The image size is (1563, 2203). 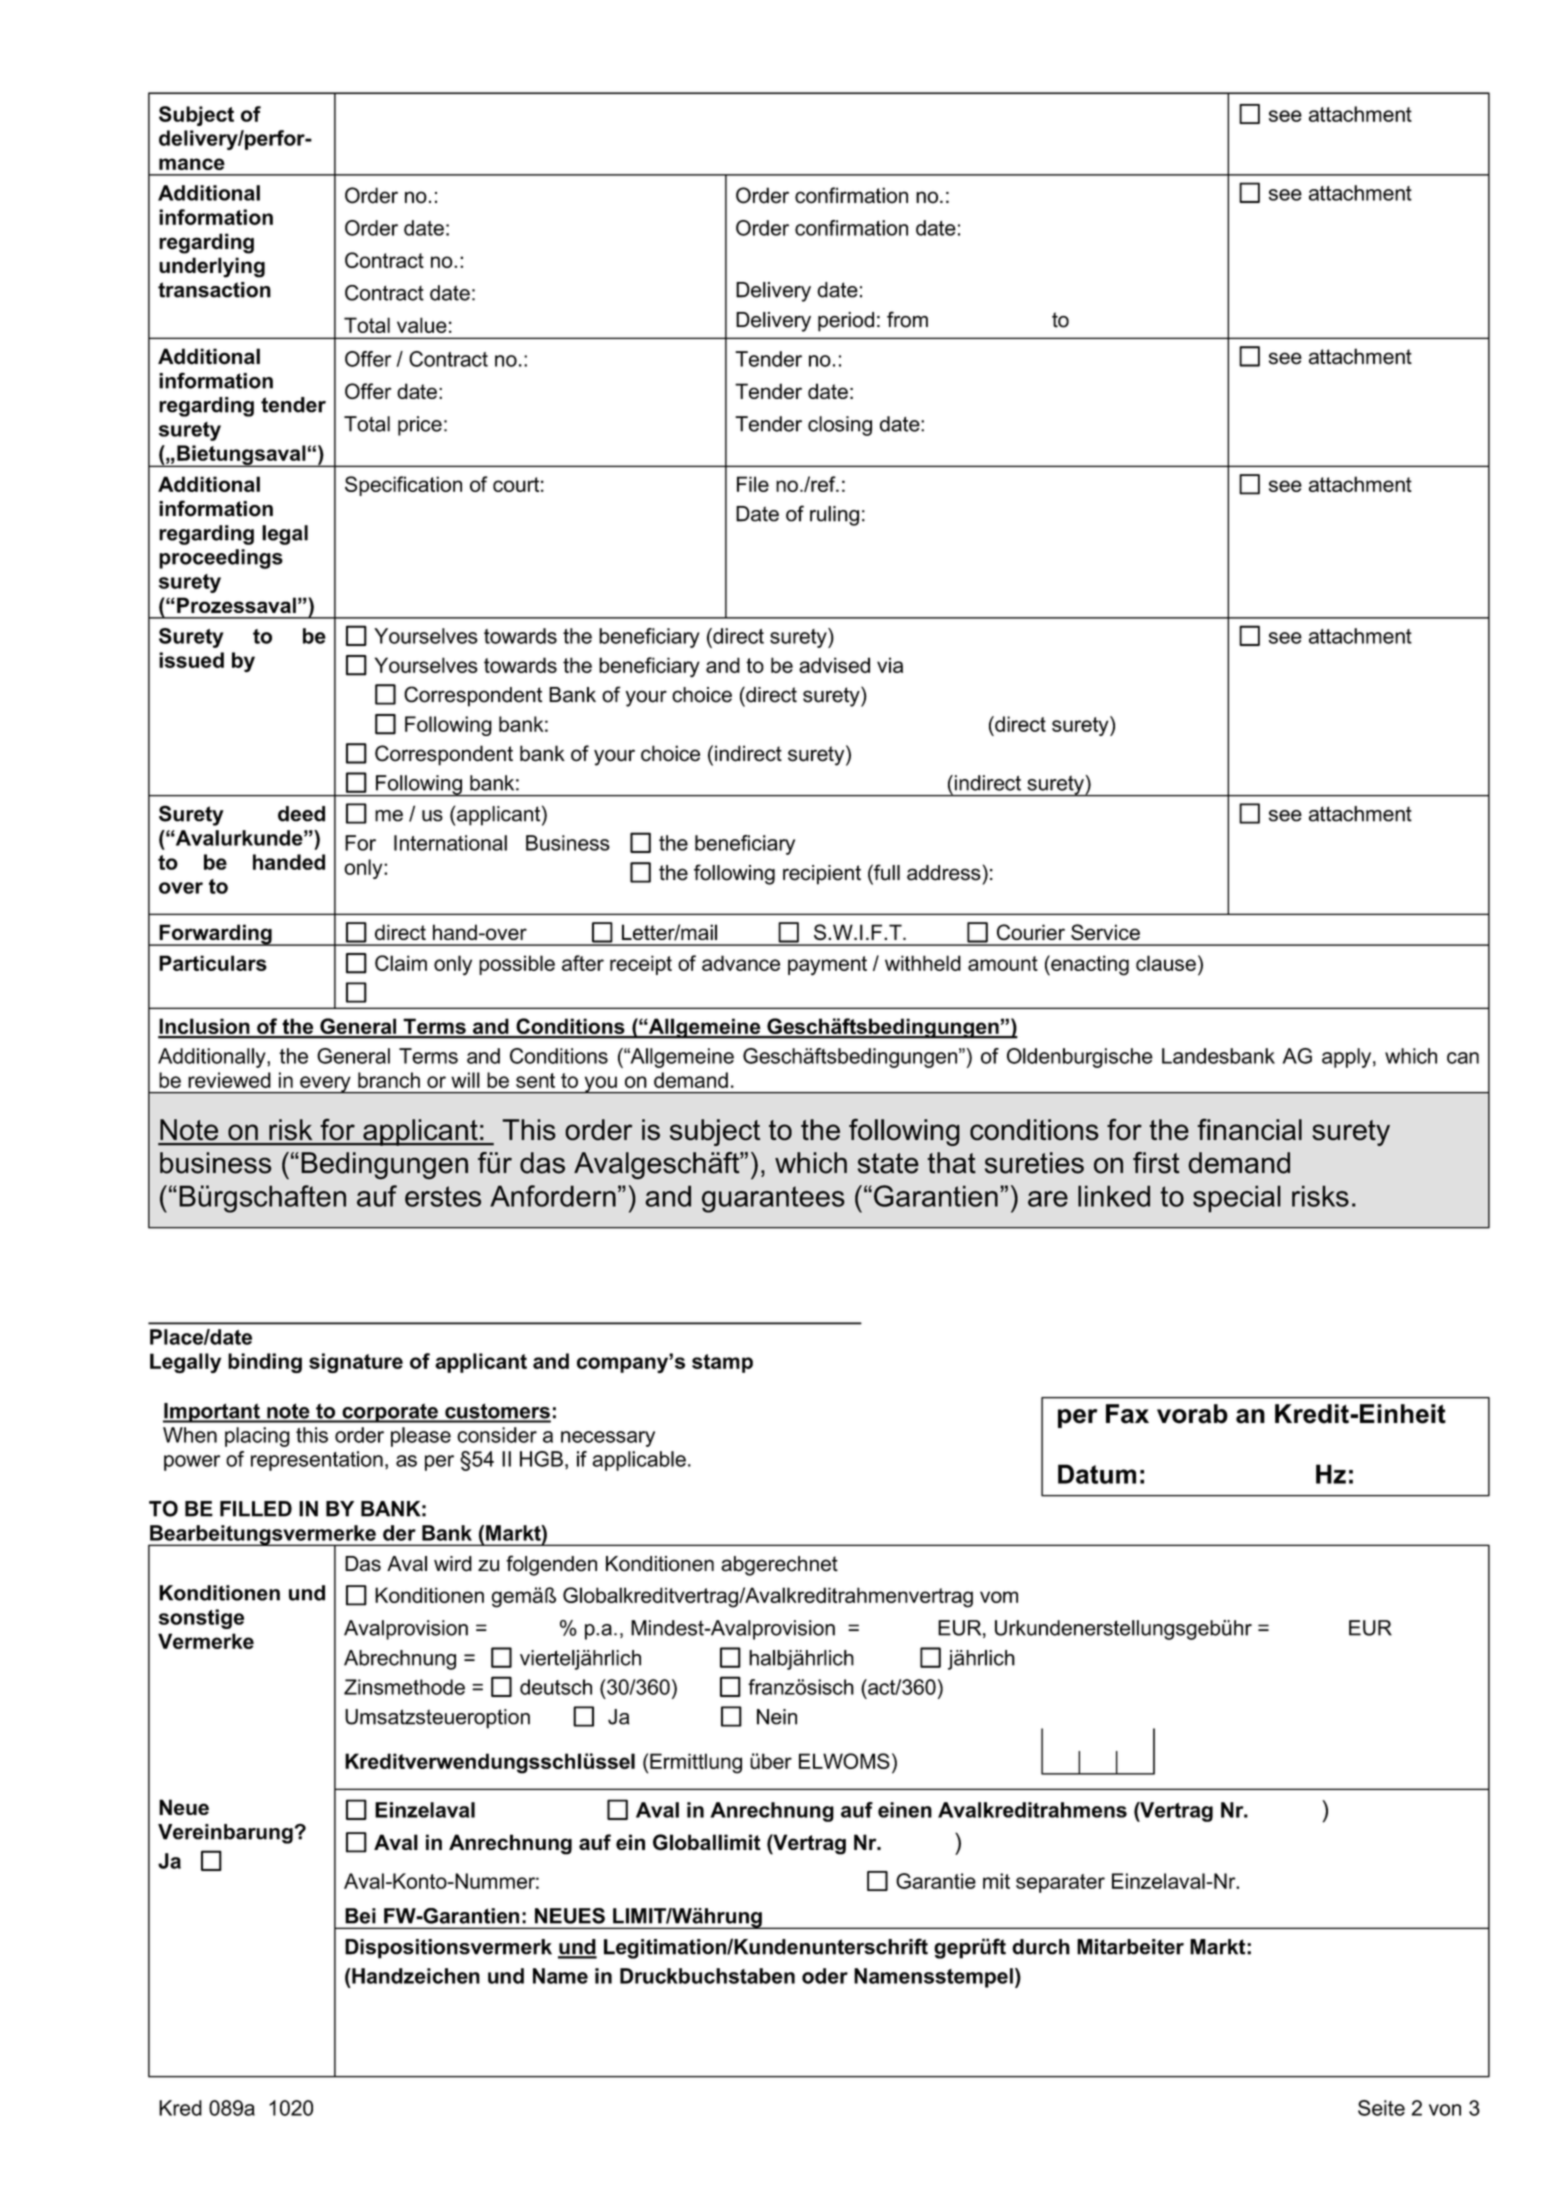 I want to click on period, so click(x=846, y=322).
